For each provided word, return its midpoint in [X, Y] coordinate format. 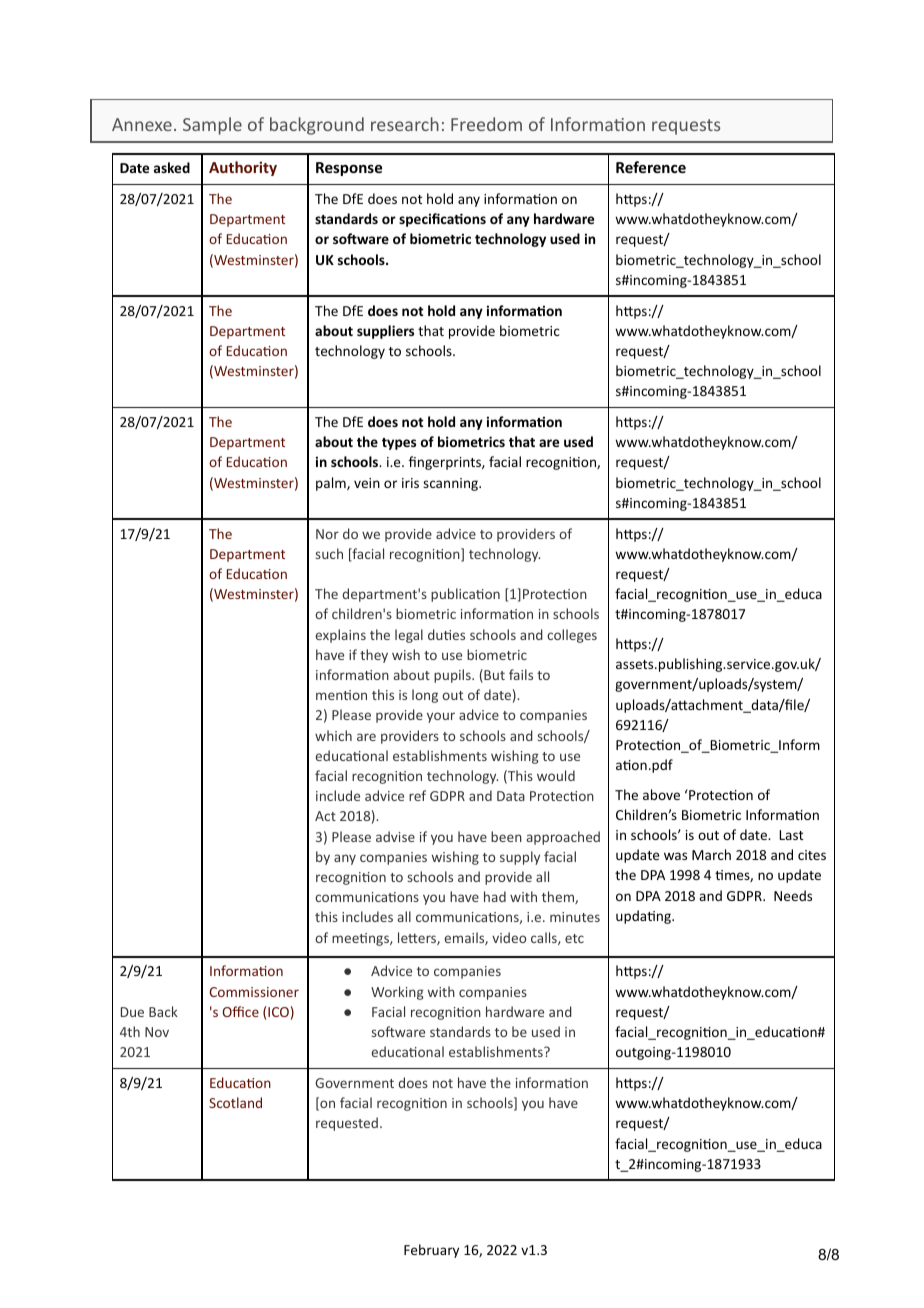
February [431, 1251]
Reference [651, 167]
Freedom [486, 124]
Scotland [235, 1102]
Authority [243, 168]
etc [574, 938]
